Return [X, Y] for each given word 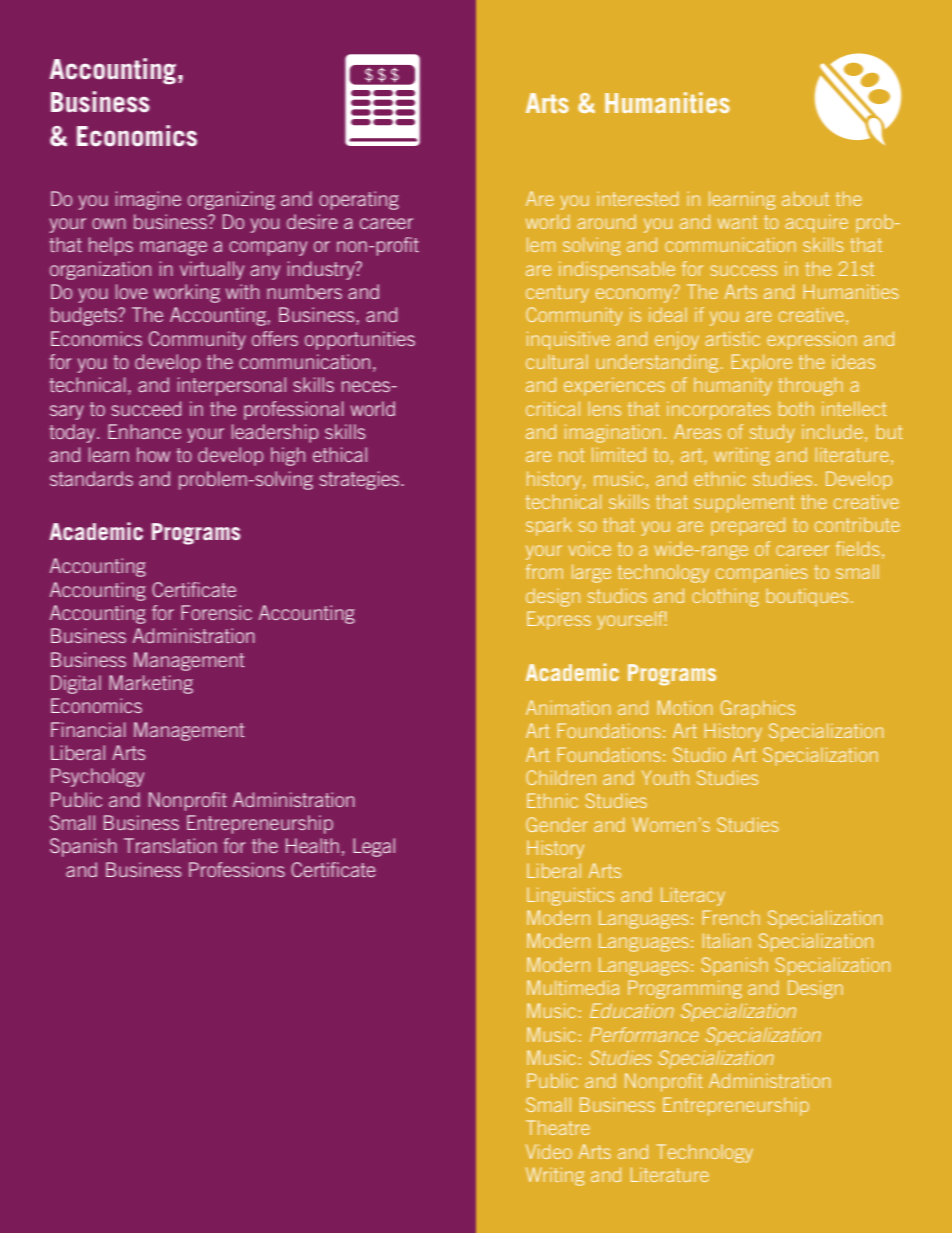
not [572, 455]
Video [549, 1151]
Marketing [151, 684]
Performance [644, 1034]
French [731, 917]
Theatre [558, 1127]
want [738, 222]
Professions [237, 869]
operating [359, 200]
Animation [568, 707]
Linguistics [570, 896]
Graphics [758, 709]
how [153, 454]
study [772, 433]
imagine [148, 200]
